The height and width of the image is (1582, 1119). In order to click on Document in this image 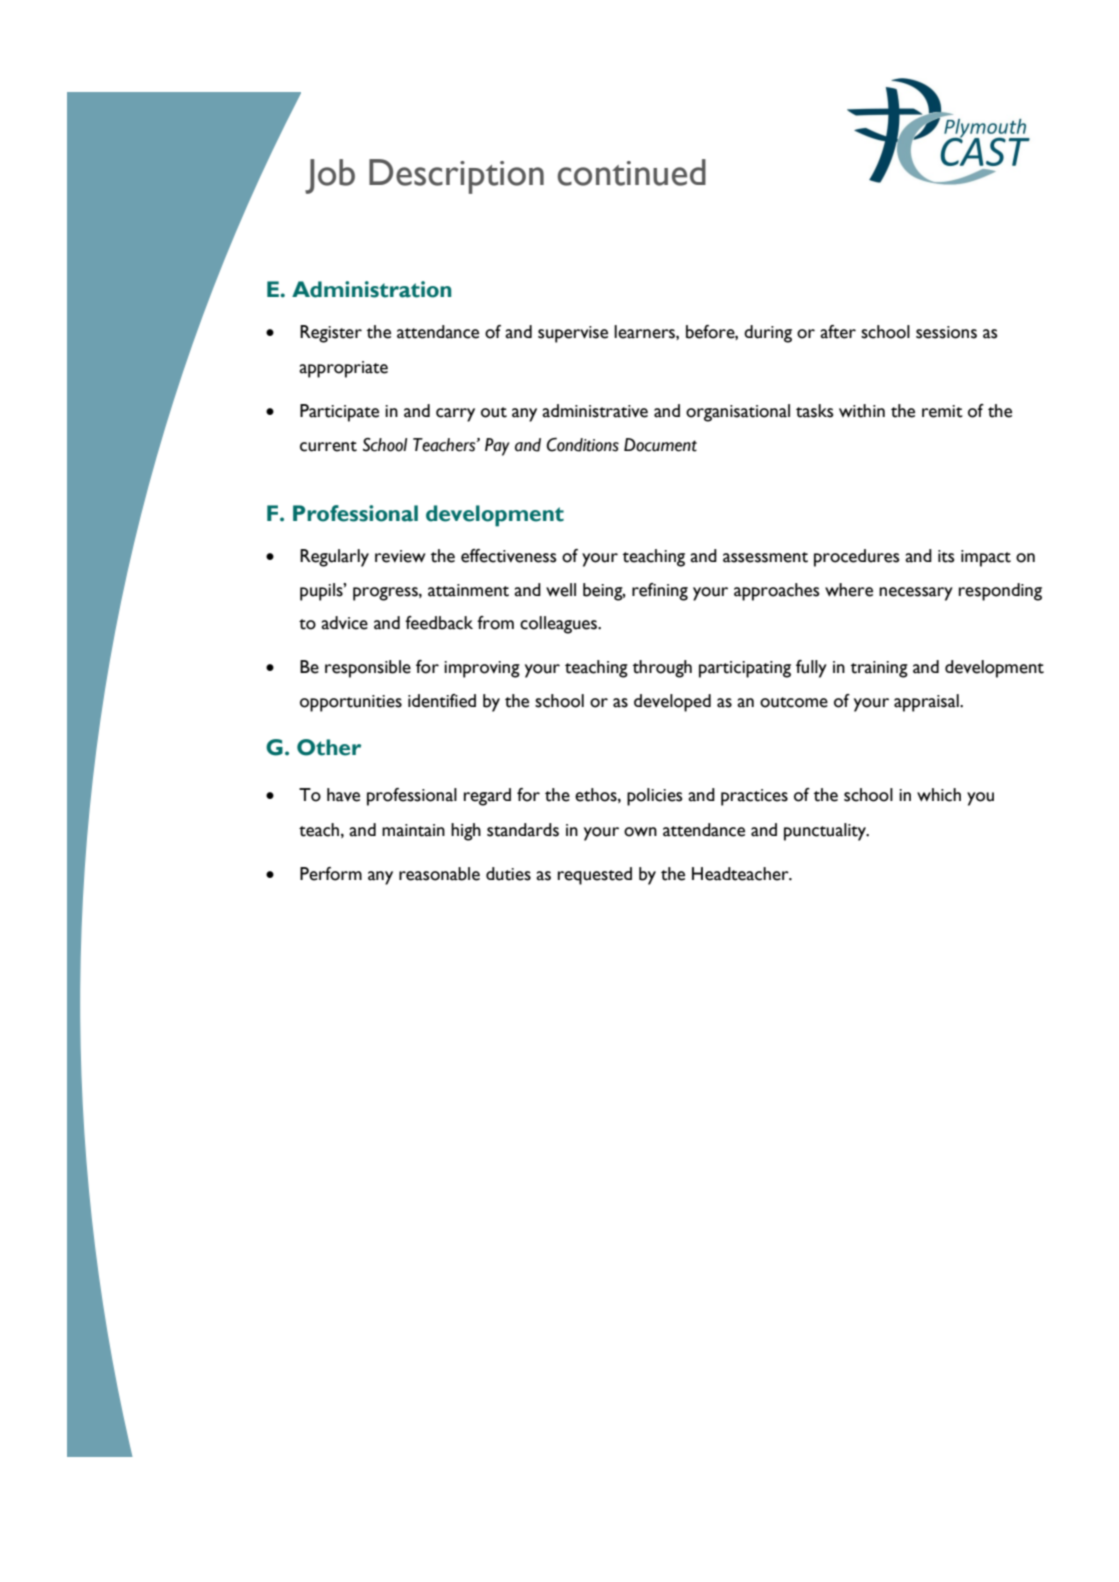, I will do `click(660, 445)`.
